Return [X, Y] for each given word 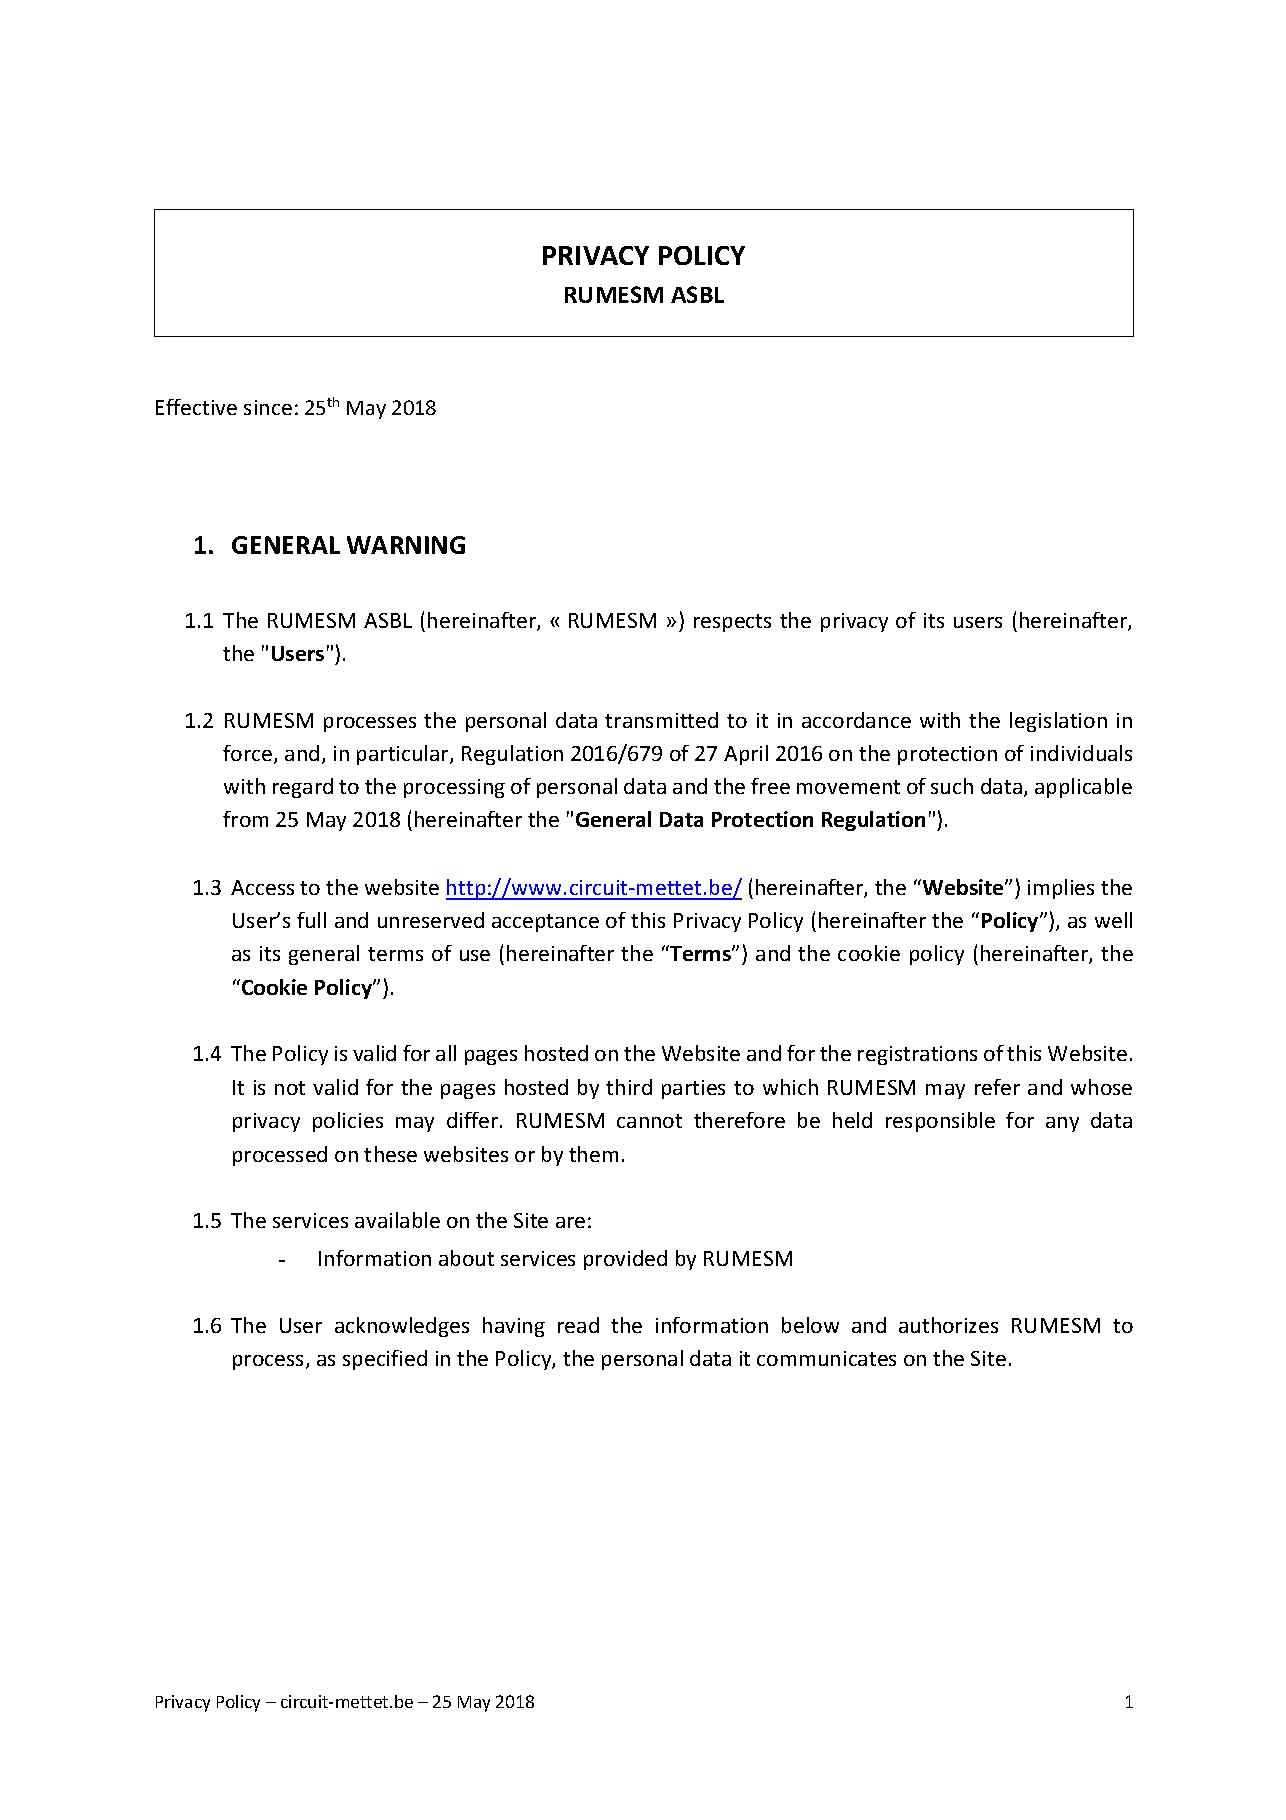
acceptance [545, 923]
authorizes [948, 1325]
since [268, 407]
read [578, 1325]
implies [1061, 889]
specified [385, 1360]
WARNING [406, 545]
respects [732, 623]
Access [262, 887]
